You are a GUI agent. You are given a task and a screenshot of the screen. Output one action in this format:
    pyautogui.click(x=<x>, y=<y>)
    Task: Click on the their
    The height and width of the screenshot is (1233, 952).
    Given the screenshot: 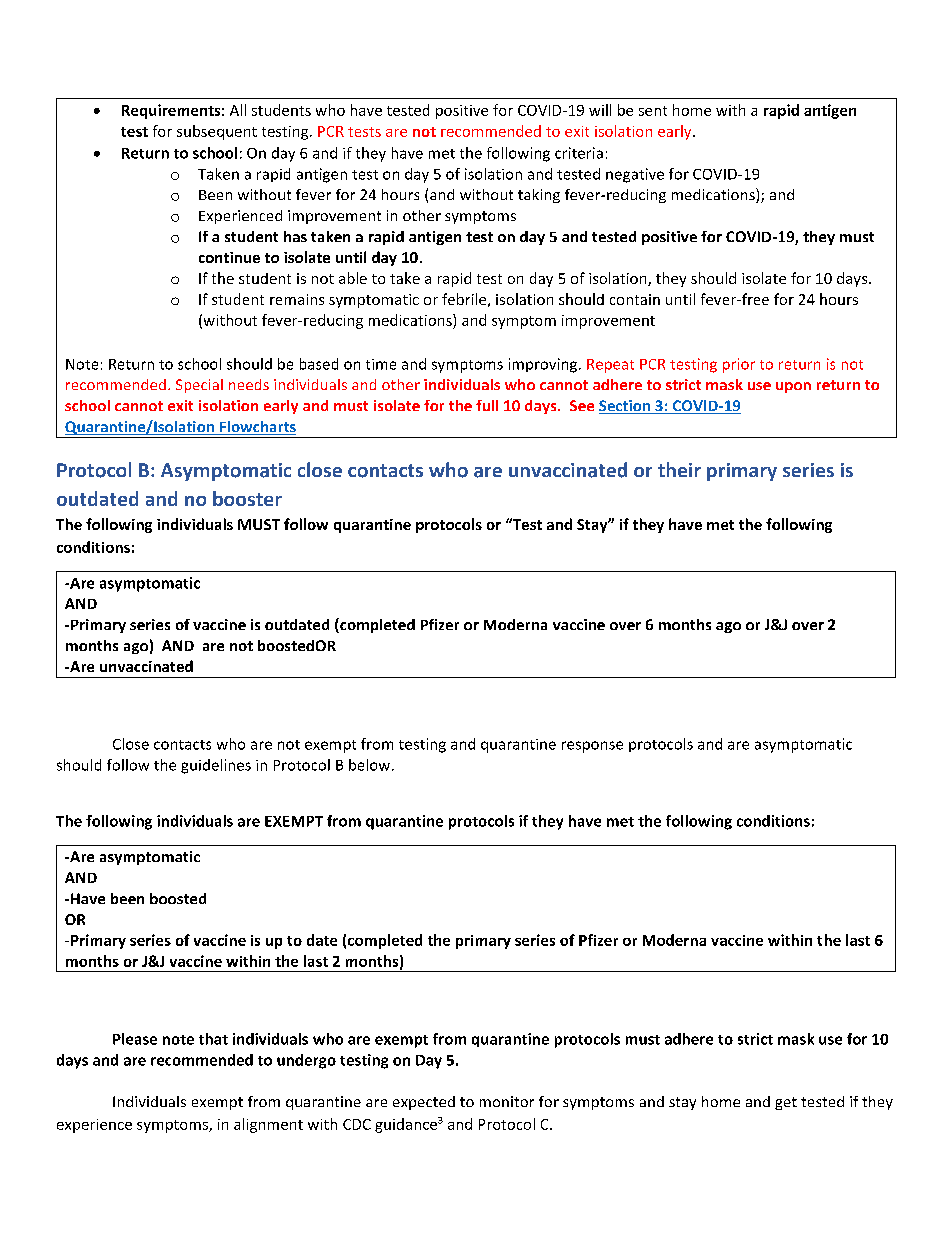 What is the action you would take?
    pyautogui.click(x=679, y=469)
